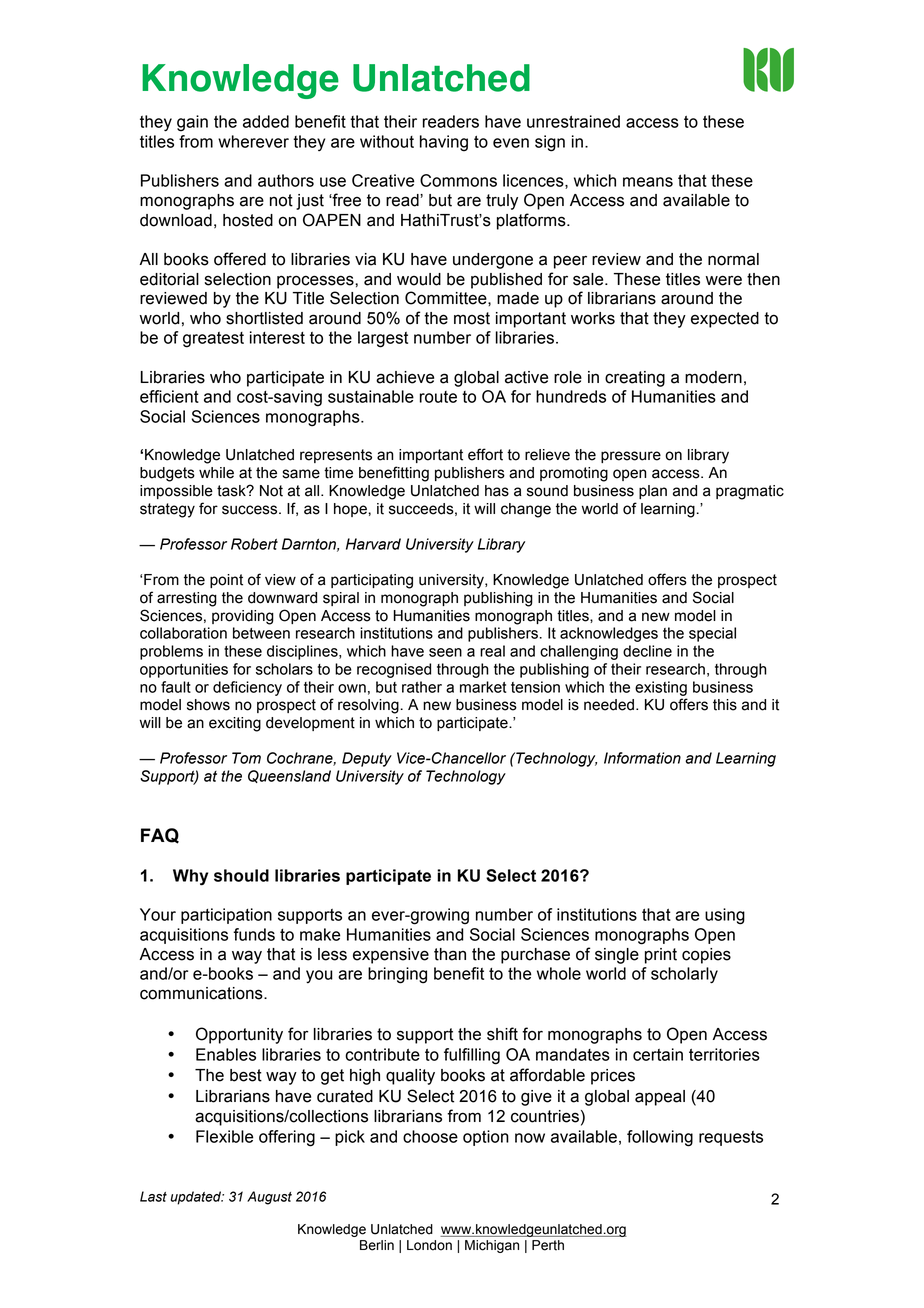 This screenshot has width=924, height=1308. Describe the element at coordinates (713, 377) in the screenshot. I see `modern` at that location.
